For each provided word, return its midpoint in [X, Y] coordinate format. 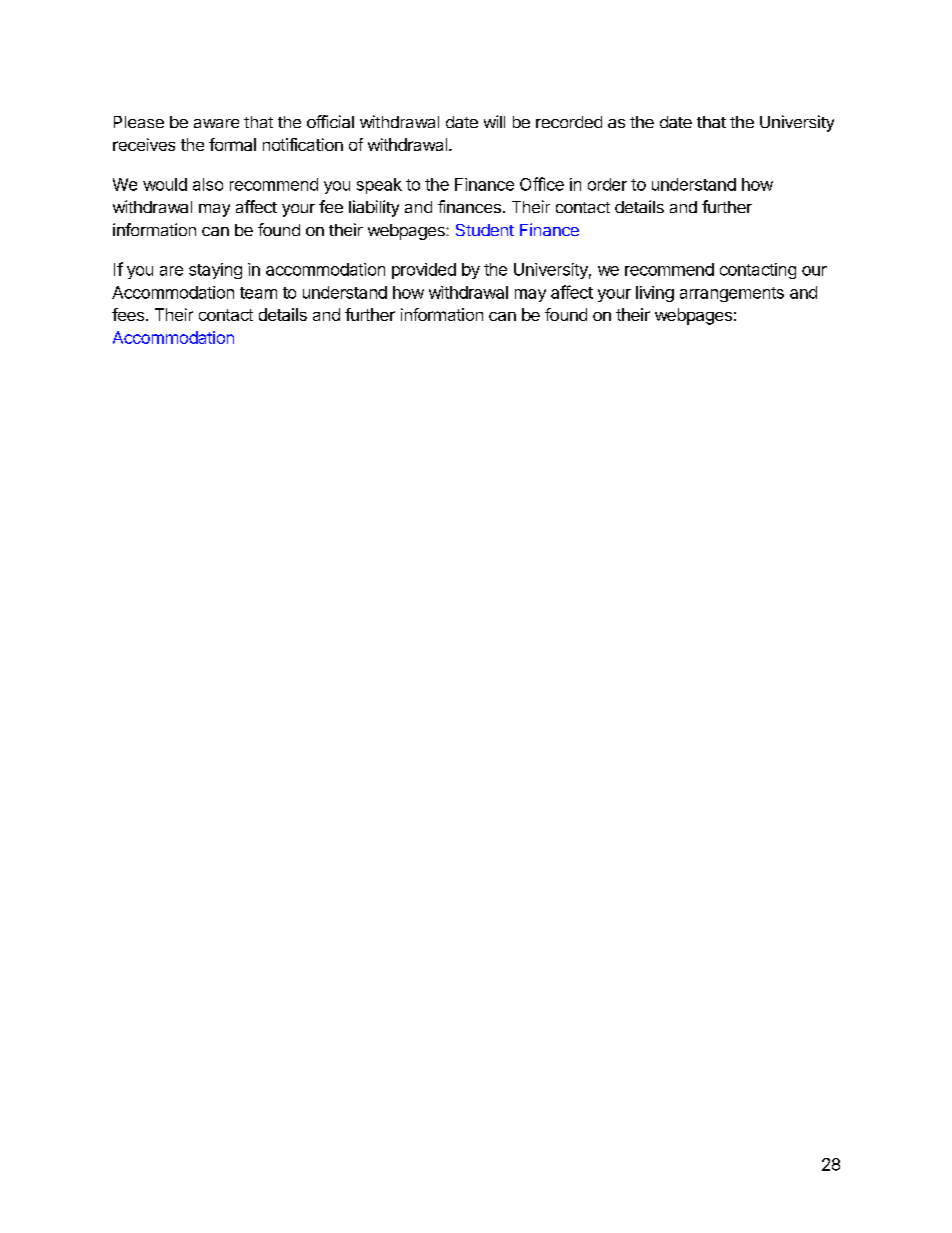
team [258, 293]
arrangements [732, 294]
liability [374, 208]
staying [215, 271]
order [607, 184]
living [655, 294]
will [494, 121]
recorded [569, 122]
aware [216, 123]
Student [485, 230]
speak [379, 186]
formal [232, 144]
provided [424, 271]
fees [128, 314]
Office [542, 184]
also [208, 184]
